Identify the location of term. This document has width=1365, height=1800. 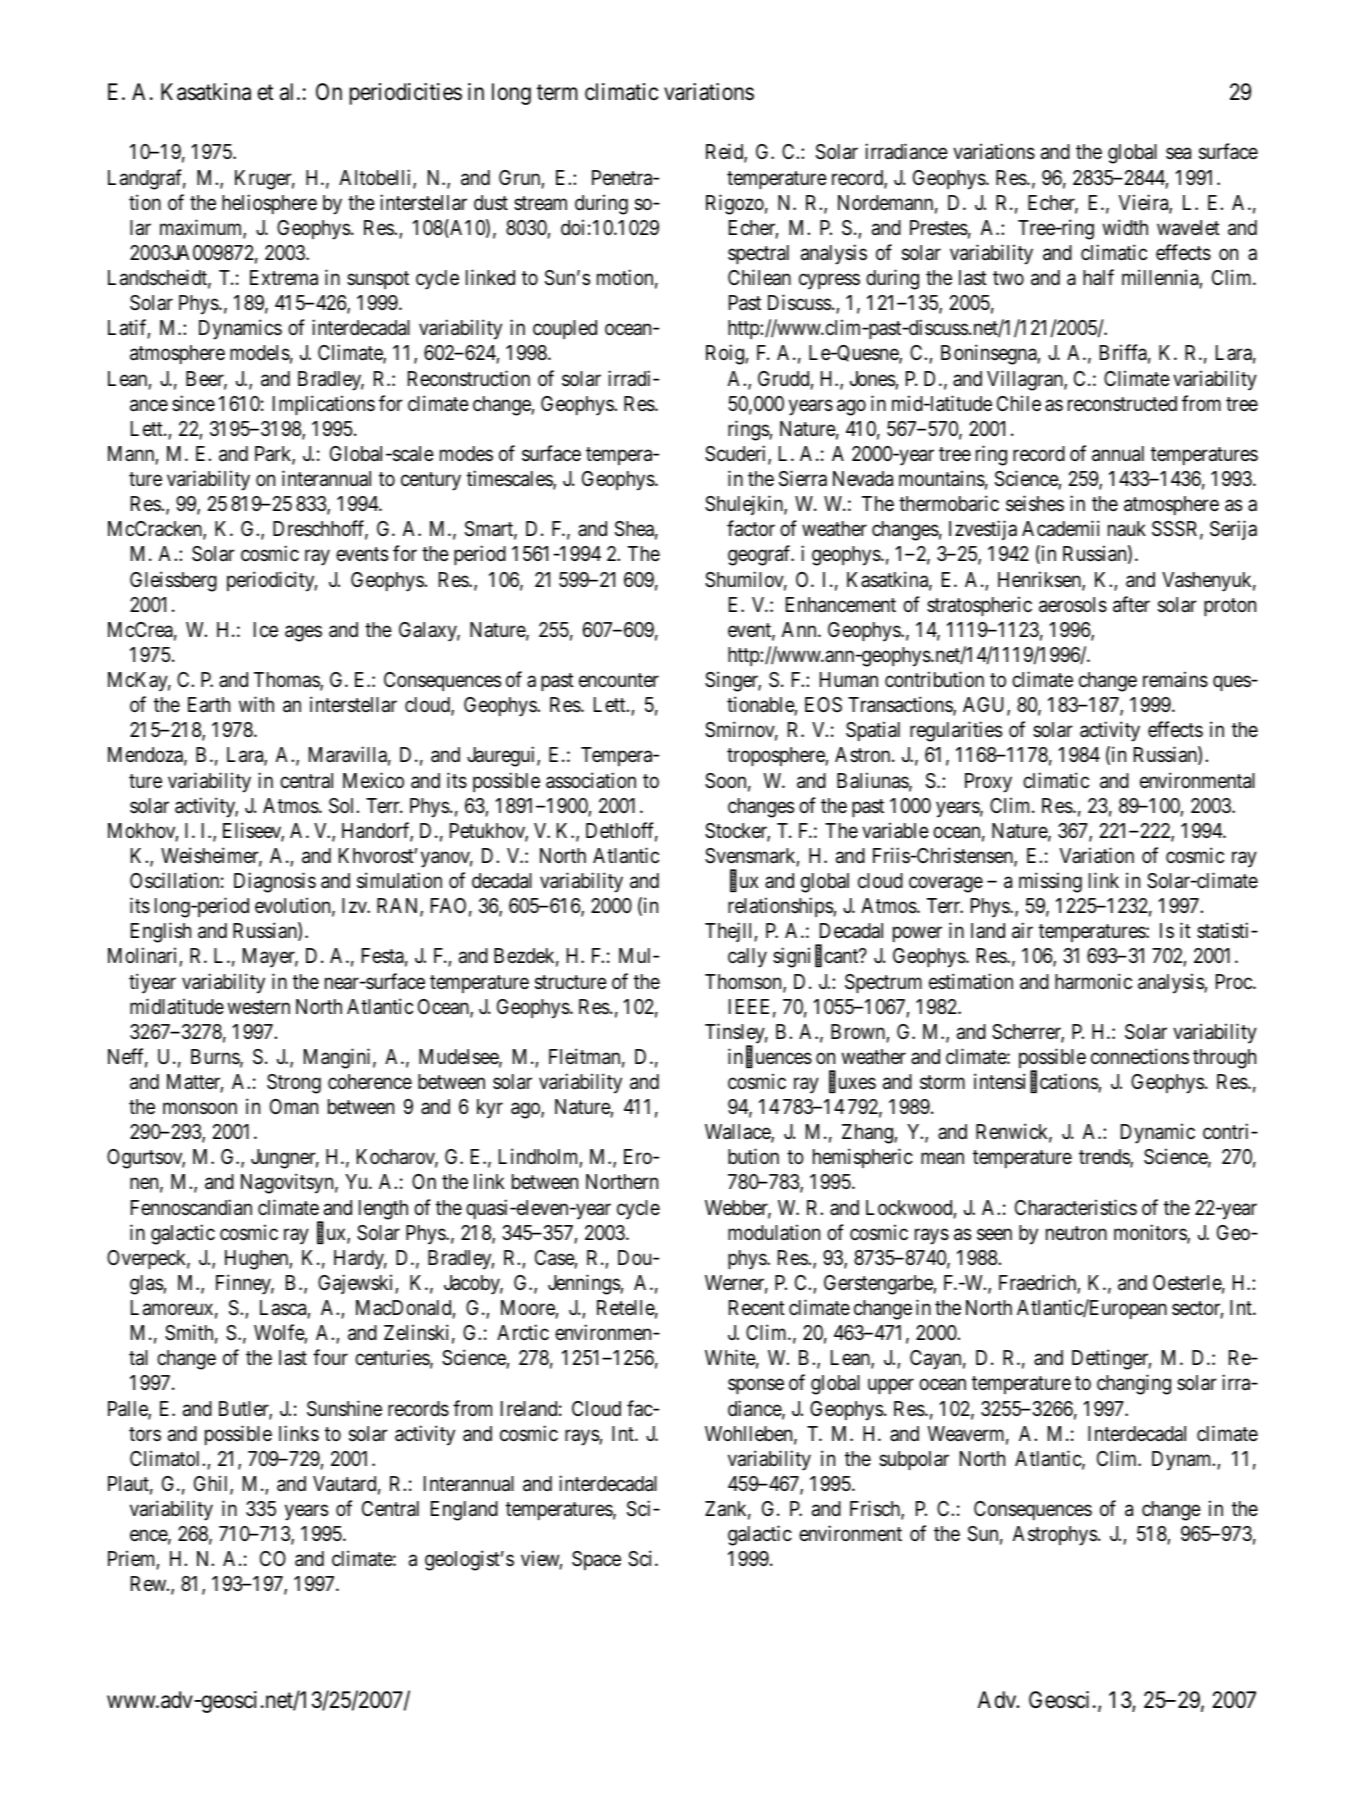
(557, 92).
